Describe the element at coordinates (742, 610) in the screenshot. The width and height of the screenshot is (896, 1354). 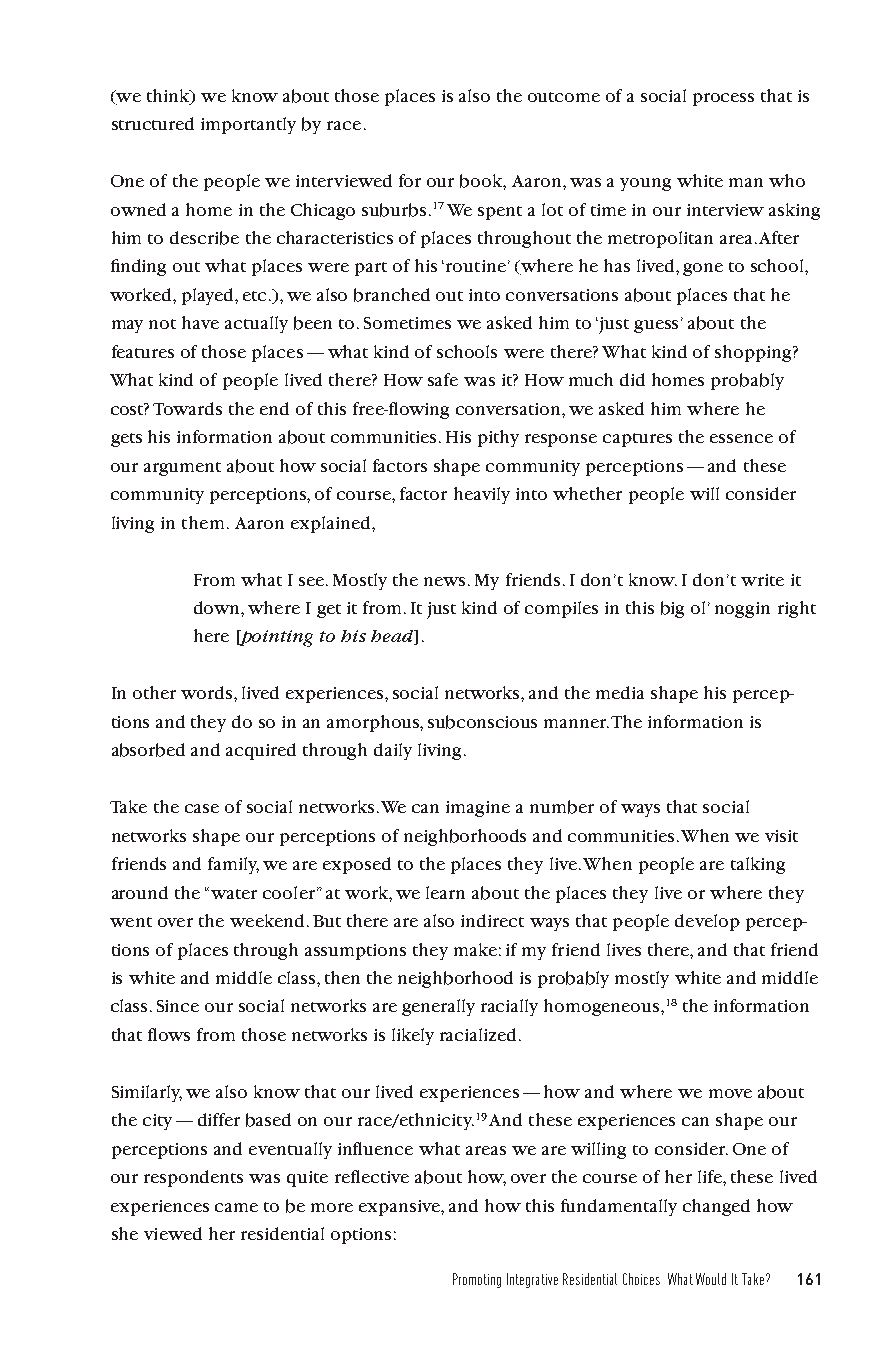
I see `noggin` at that location.
